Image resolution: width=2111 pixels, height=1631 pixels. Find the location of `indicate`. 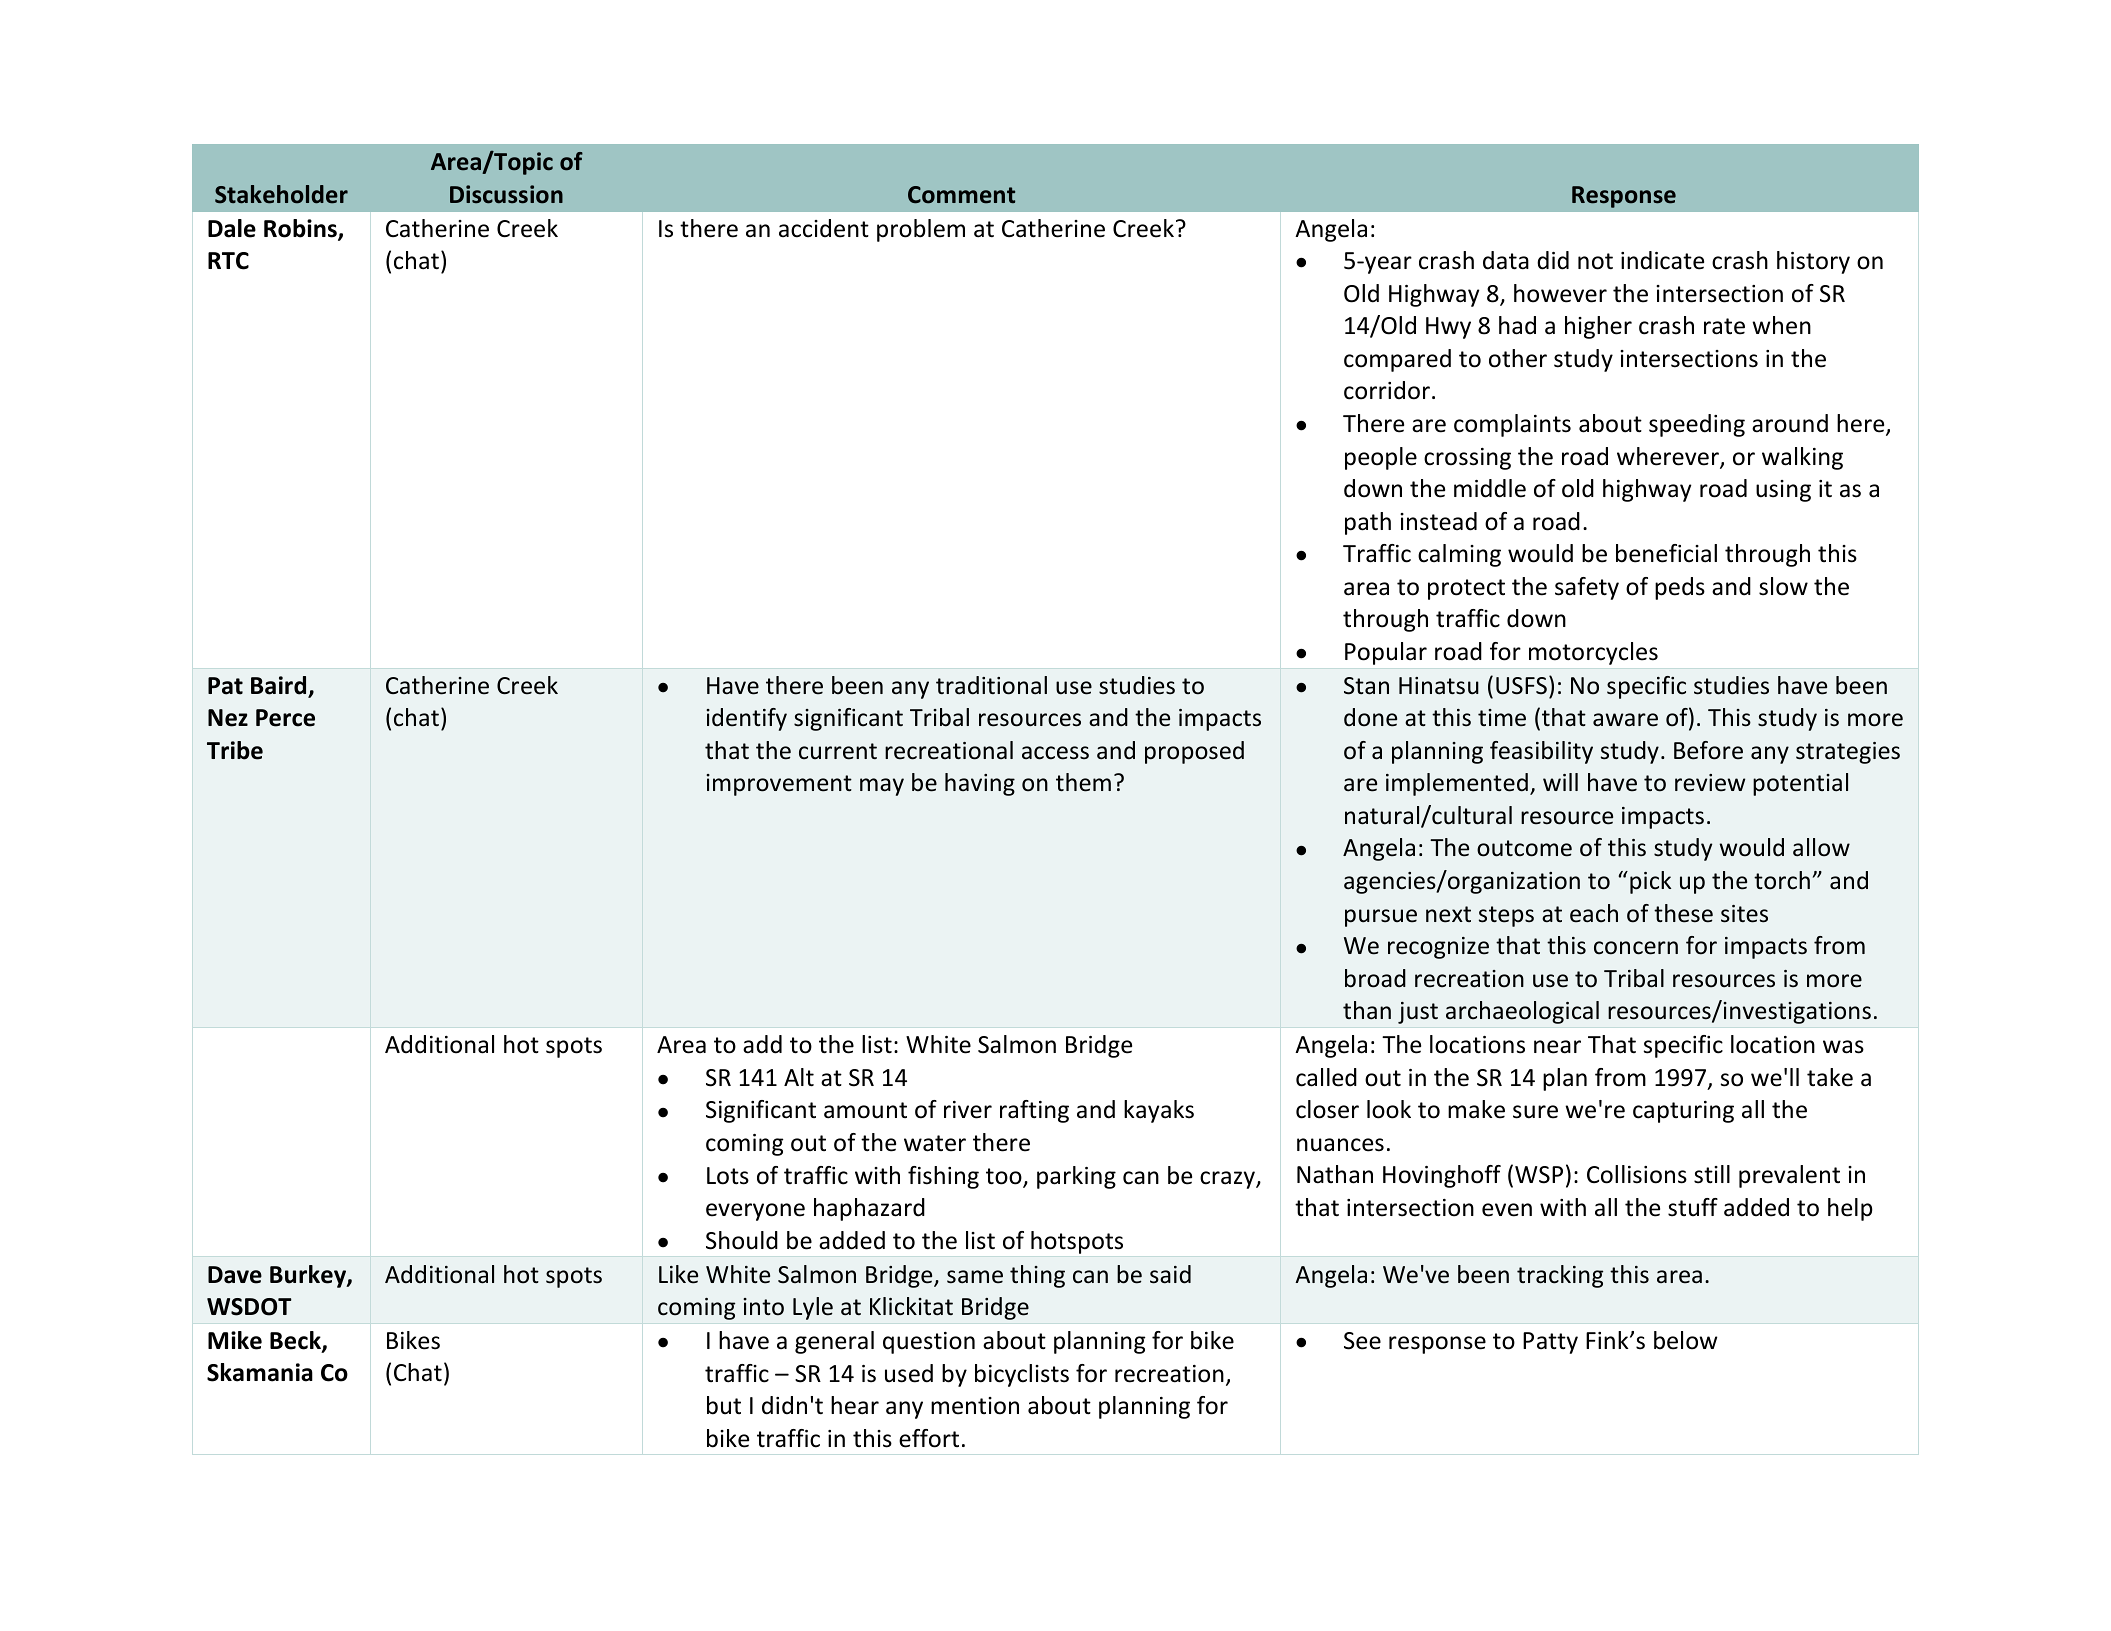

indicate is located at coordinates (1662, 260).
